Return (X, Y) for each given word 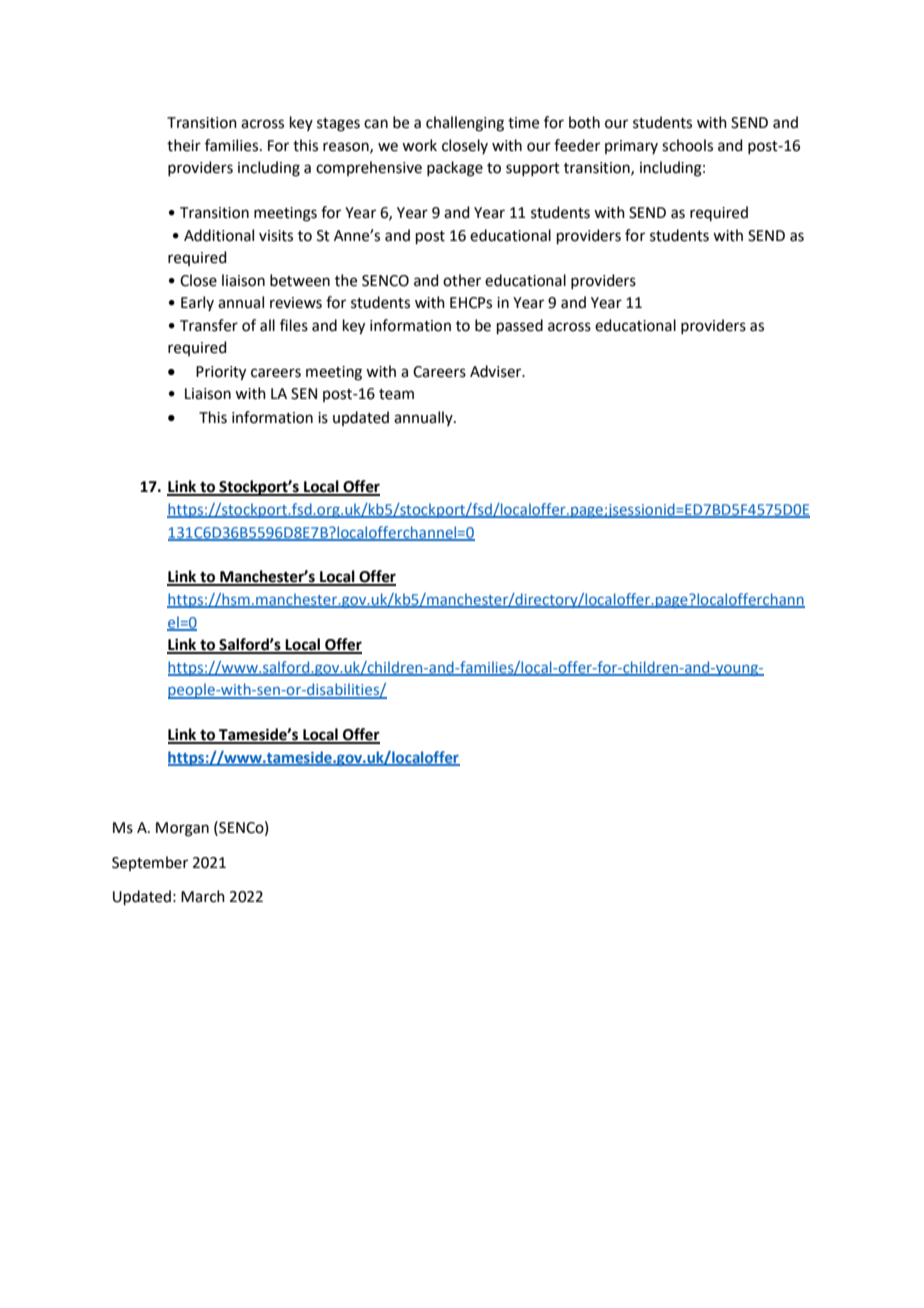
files (294, 325)
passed (520, 326)
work (419, 145)
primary (631, 147)
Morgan (182, 829)
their (184, 145)
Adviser (497, 371)
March (203, 896)
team (396, 394)
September (150, 863)
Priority (221, 373)
